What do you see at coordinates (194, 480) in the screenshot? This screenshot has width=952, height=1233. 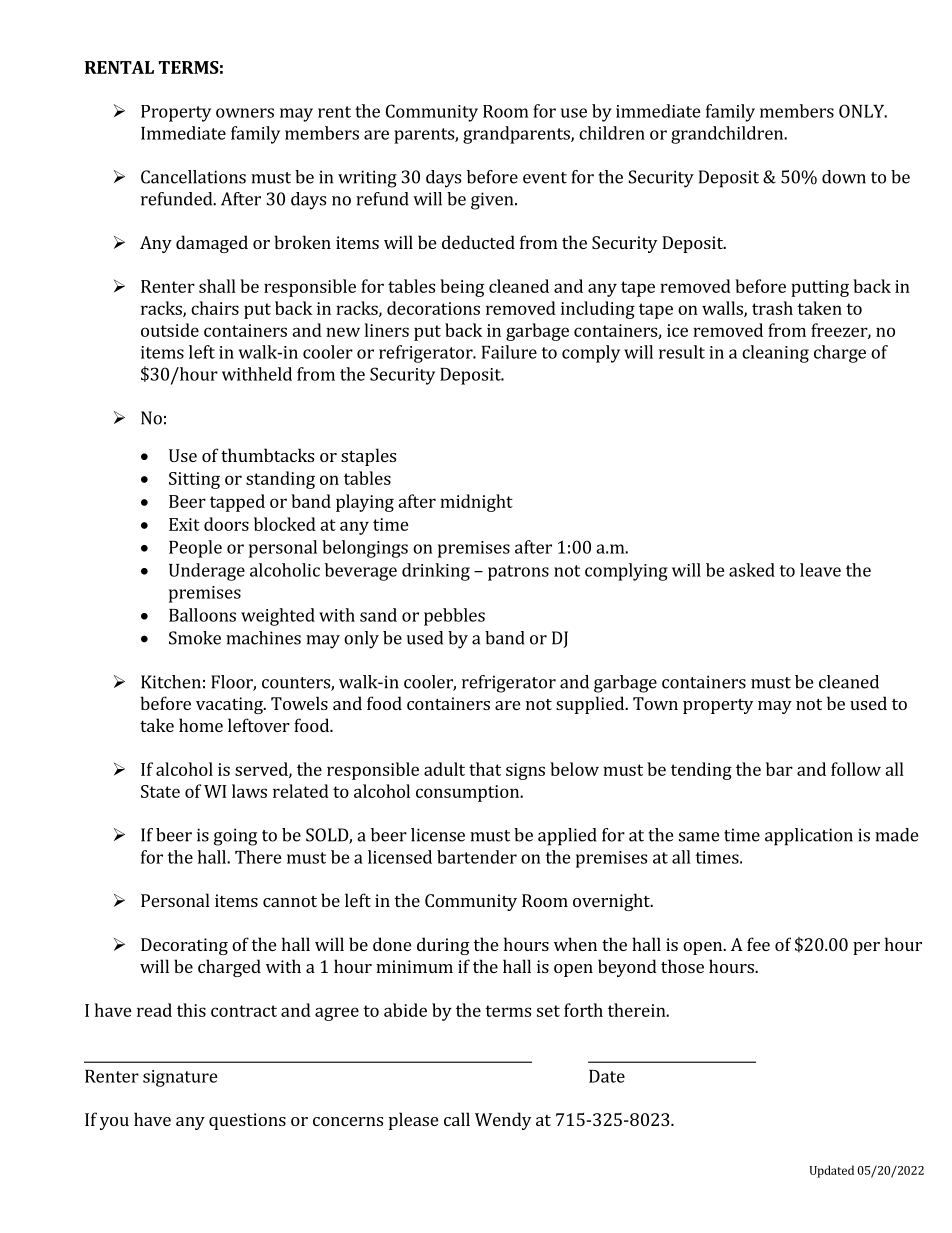 I see `Sitting` at bounding box center [194, 480].
